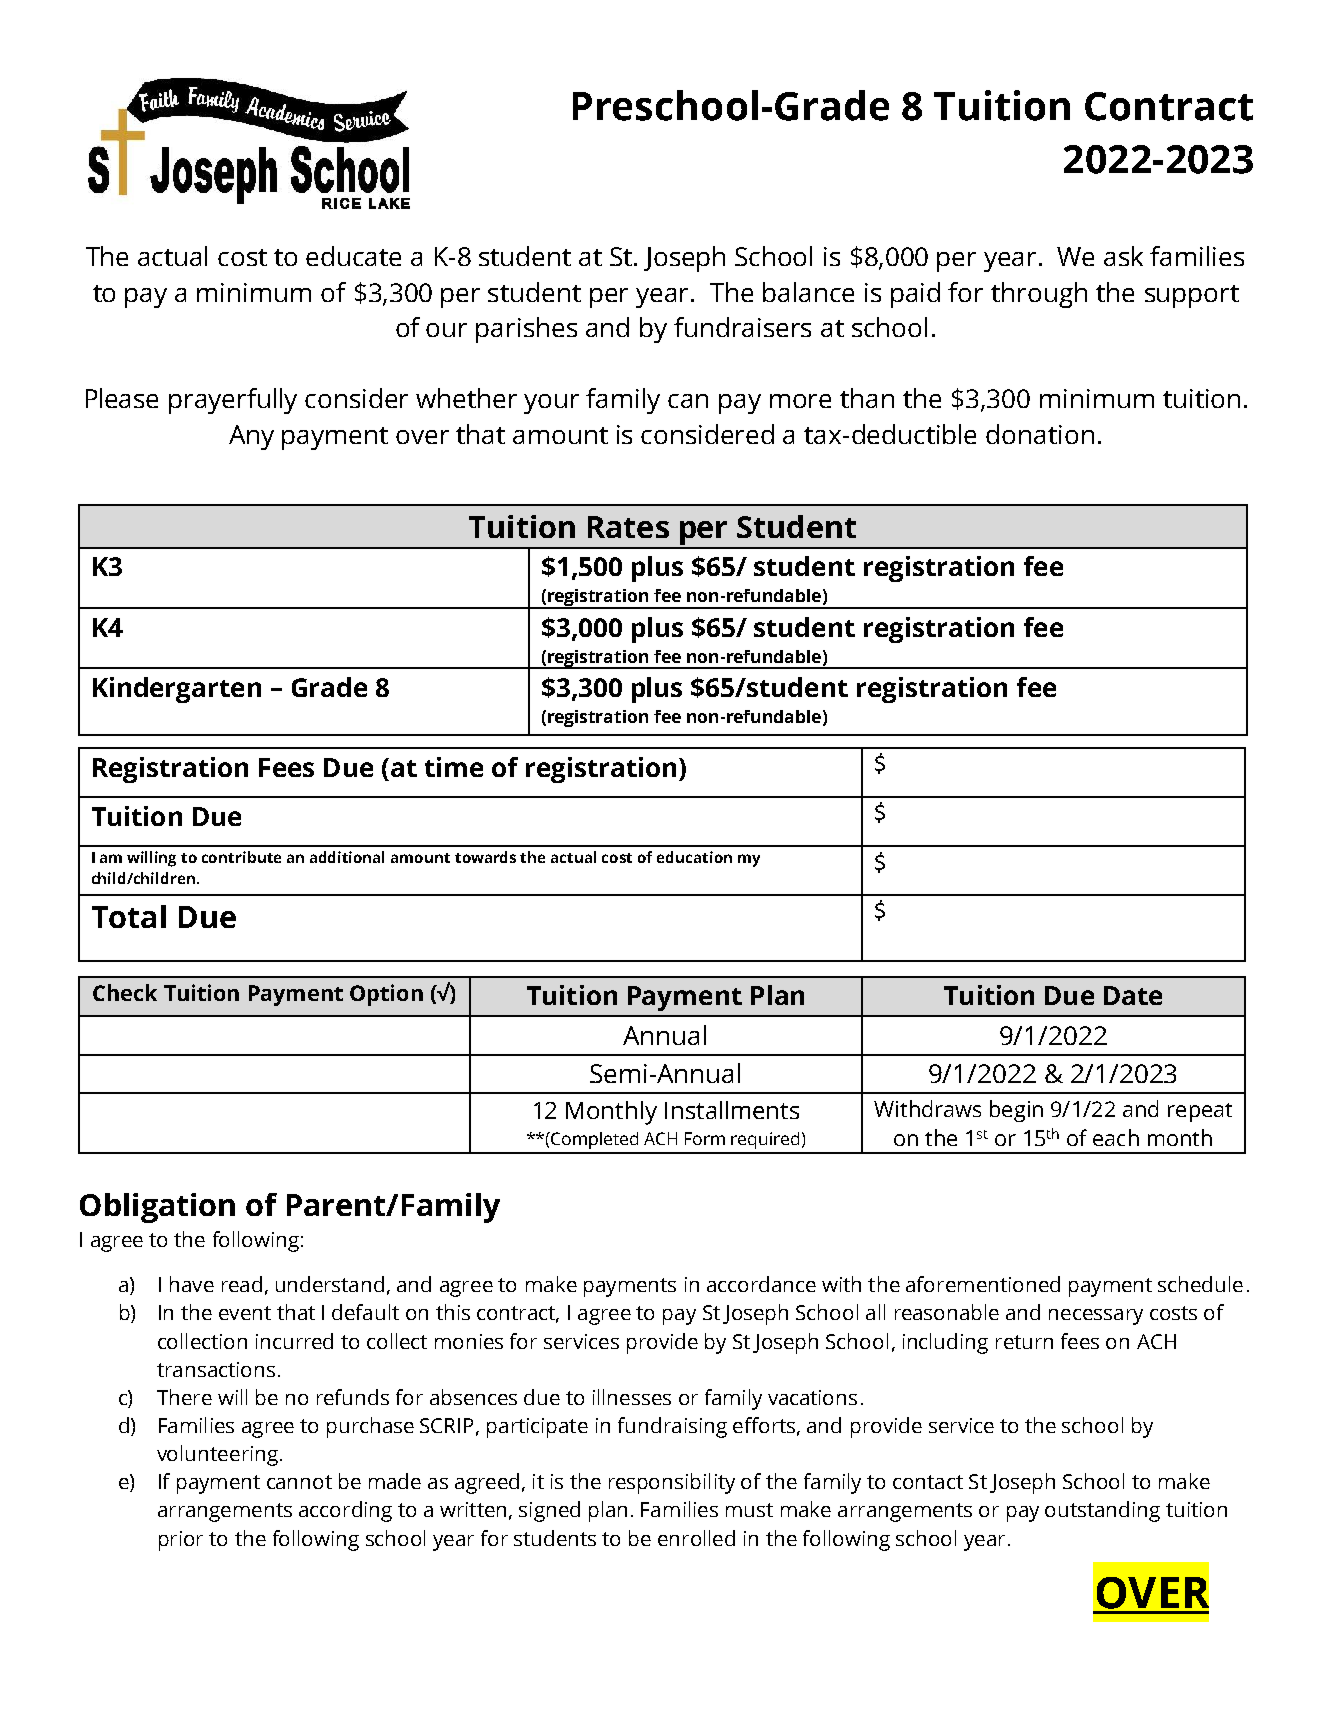  I want to click on Obligation, so click(157, 1208).
